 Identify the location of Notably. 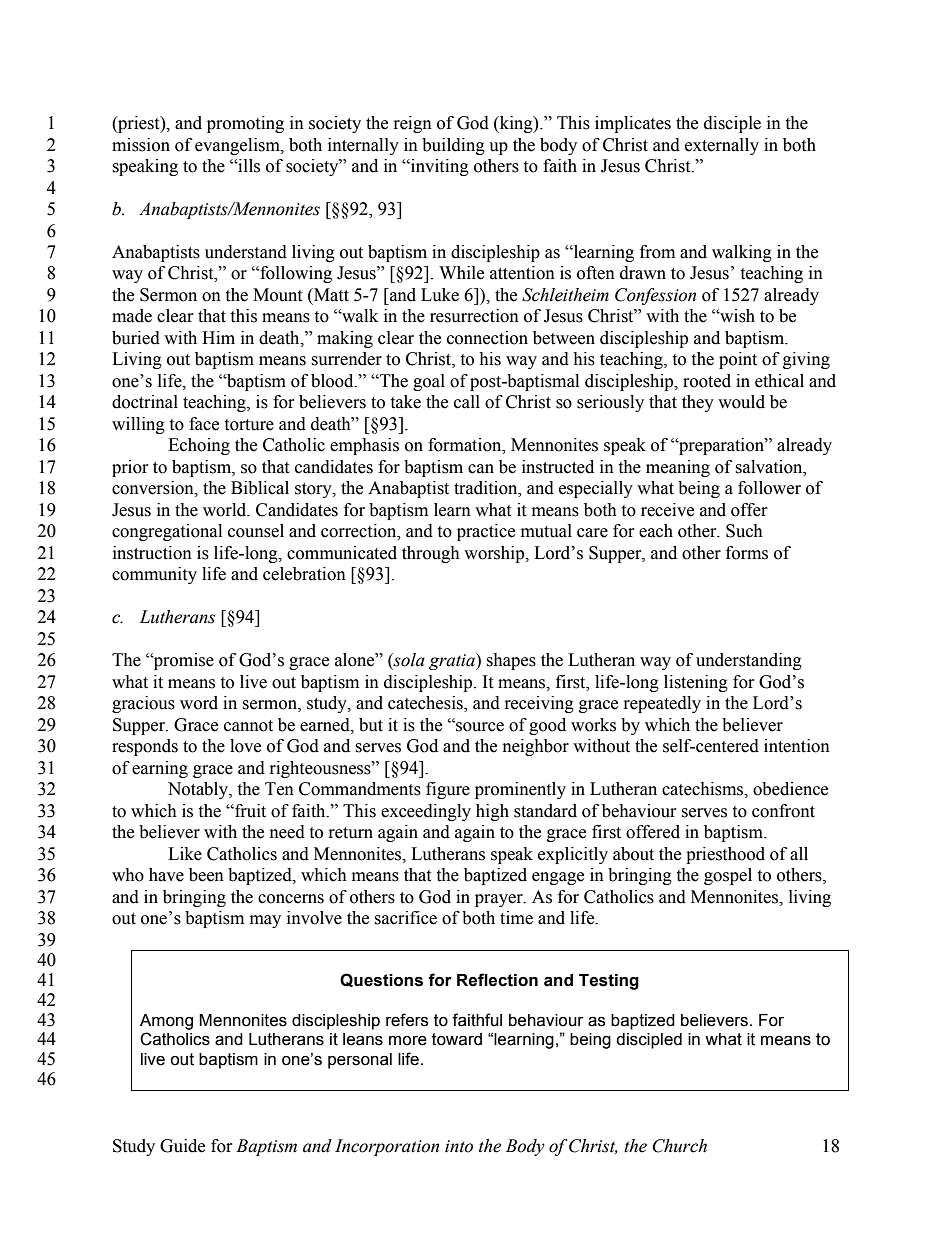
(199, 790).
